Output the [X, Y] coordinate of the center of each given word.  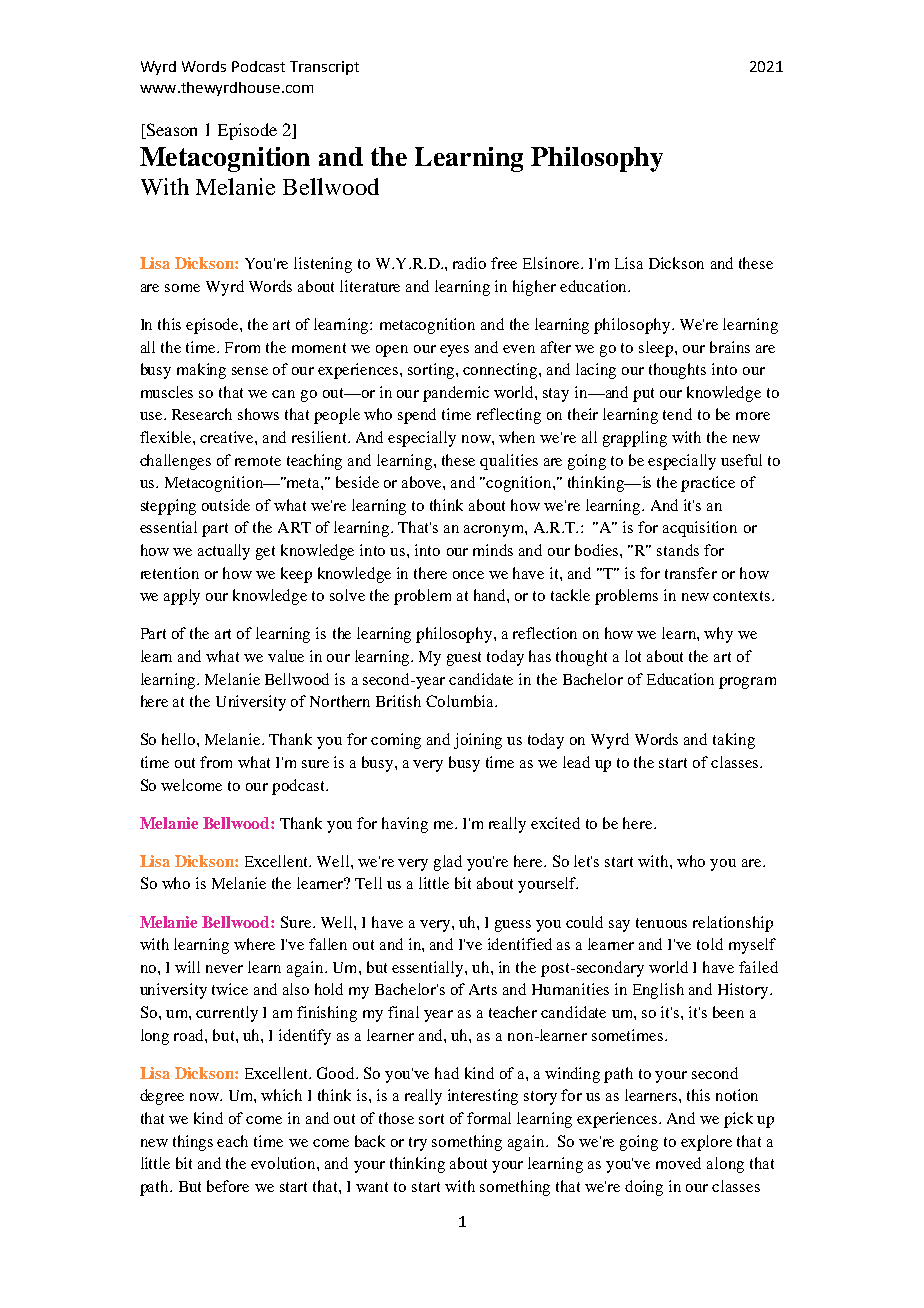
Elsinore [552, 263]
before [228, 1186]
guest [464, 659]
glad [448, 863]
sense [250, 371]
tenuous [661, 923]
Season [170, 131]
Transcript [324, 68]
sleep [657, 349]
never [224, 969]
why [718, 635]
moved [678, 1163]
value [286, 656]
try [418, 1144]
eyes [454, 351]
